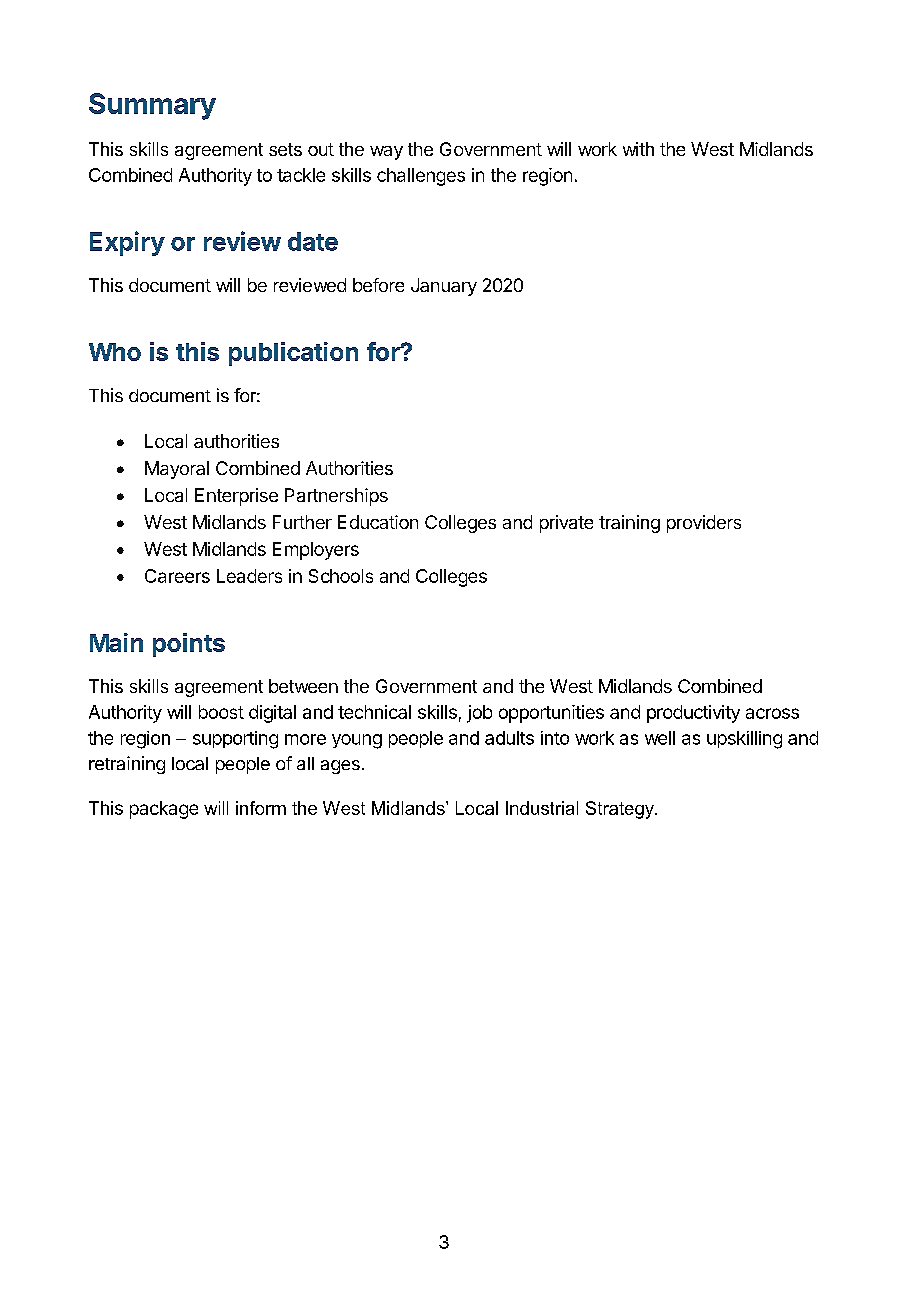 The width and height of the document is (924, 1308). What do you see at coordinates (621, 810) in the document?
I see `Strategy` at bounding box center [621, 810].
